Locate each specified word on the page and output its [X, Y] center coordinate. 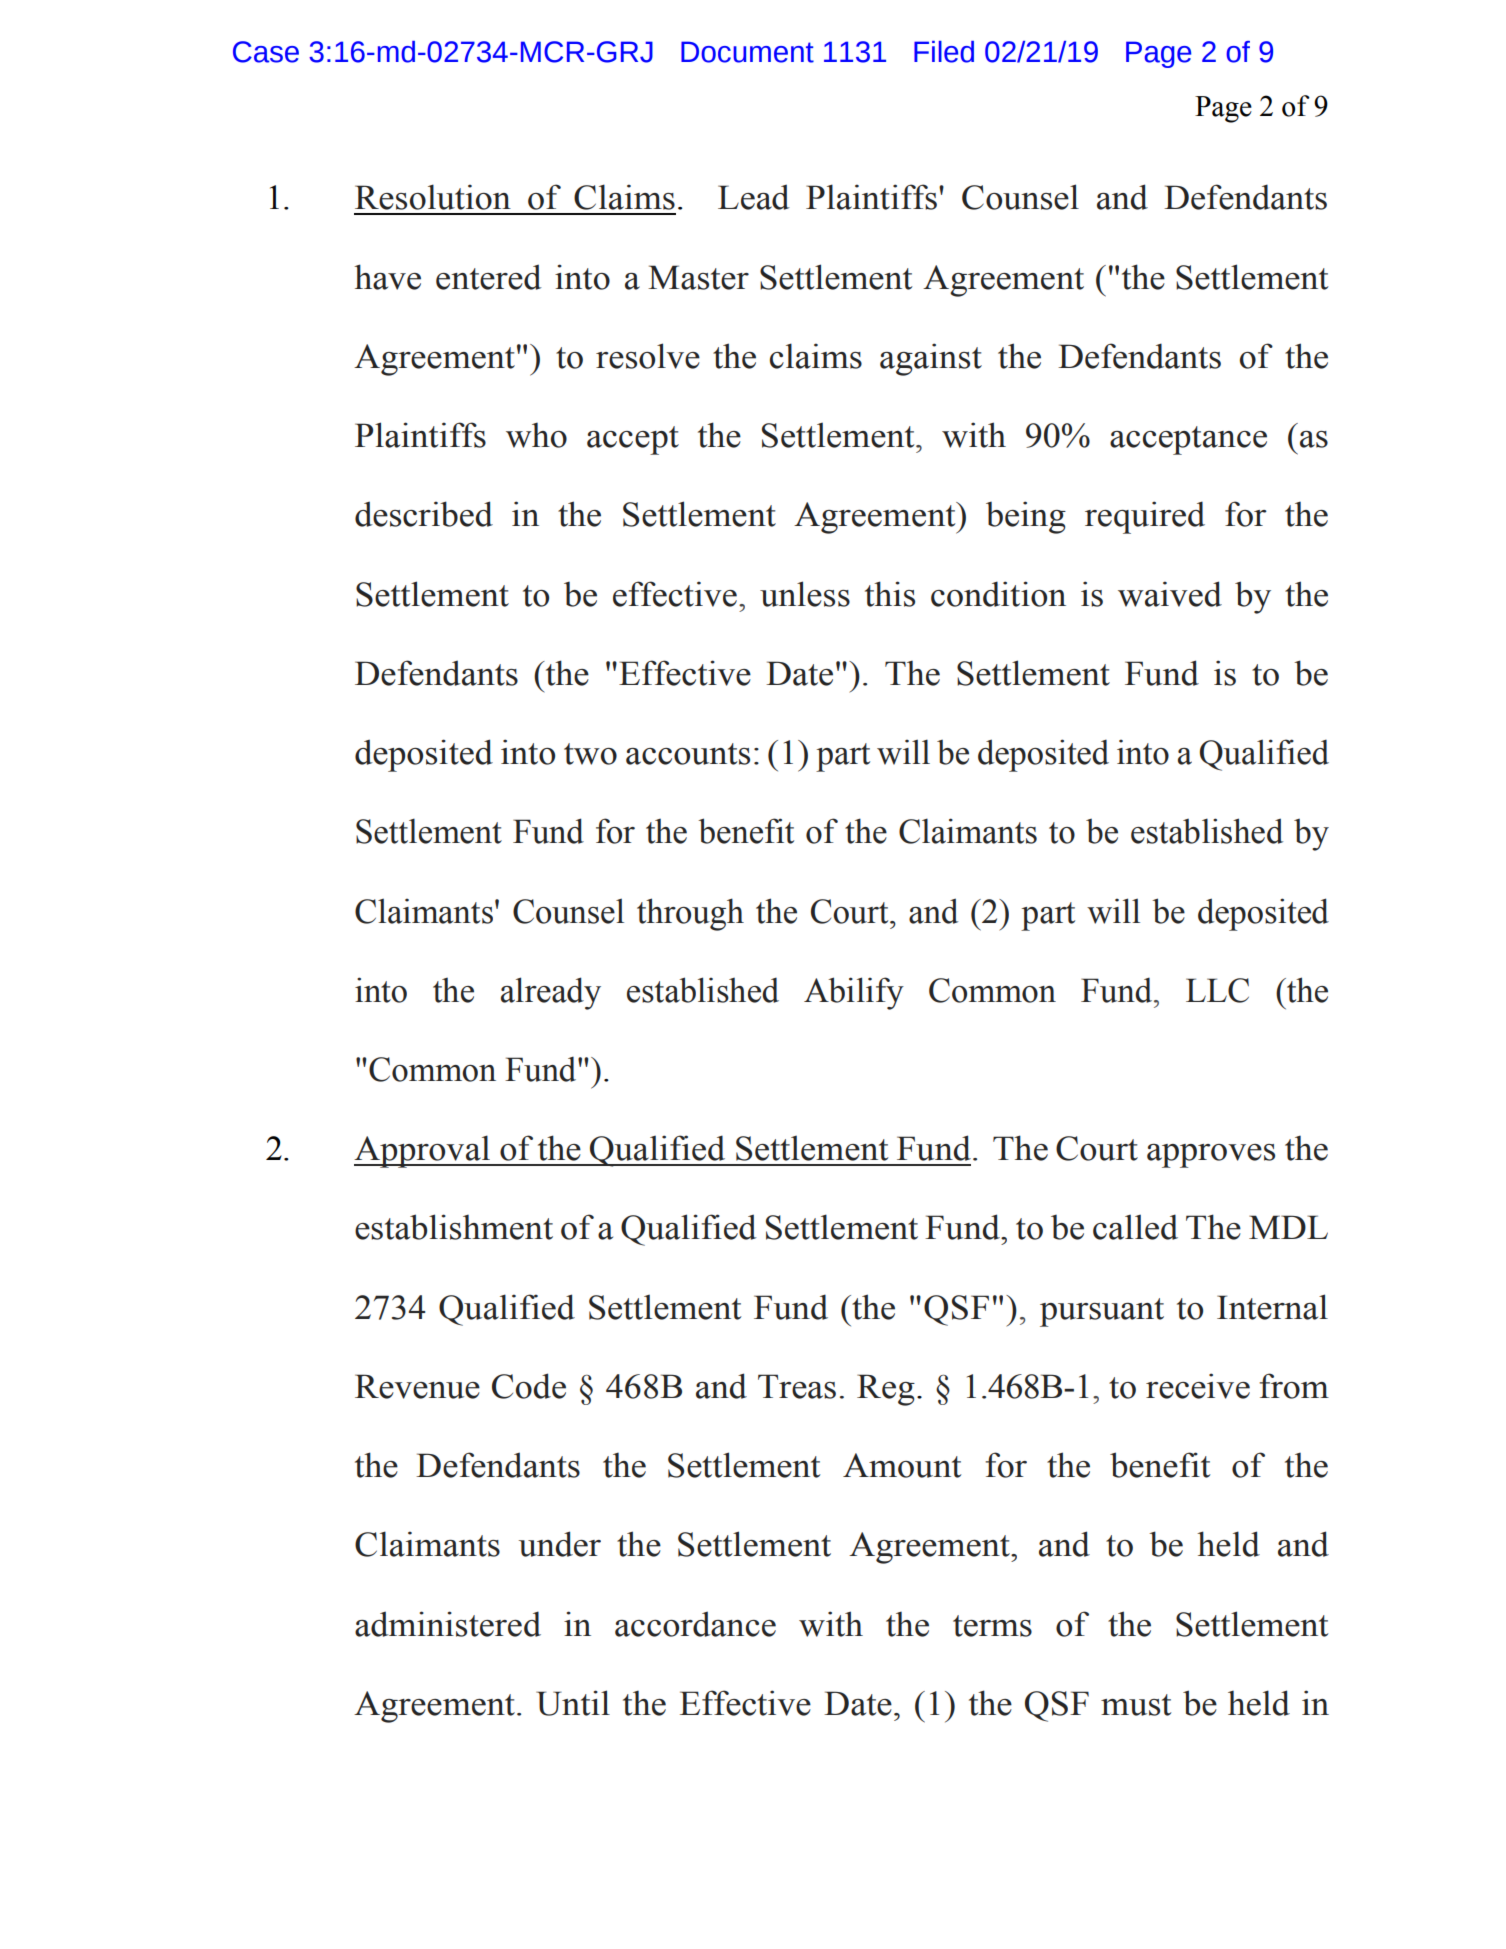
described [424, 514]
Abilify [854, 993]
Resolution [433, 197]
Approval [423, 1151]
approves [1211, 1156]
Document [747, 52]
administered [448, 1624]
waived [1170, 594]
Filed [944, 52]
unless [805, 594]
